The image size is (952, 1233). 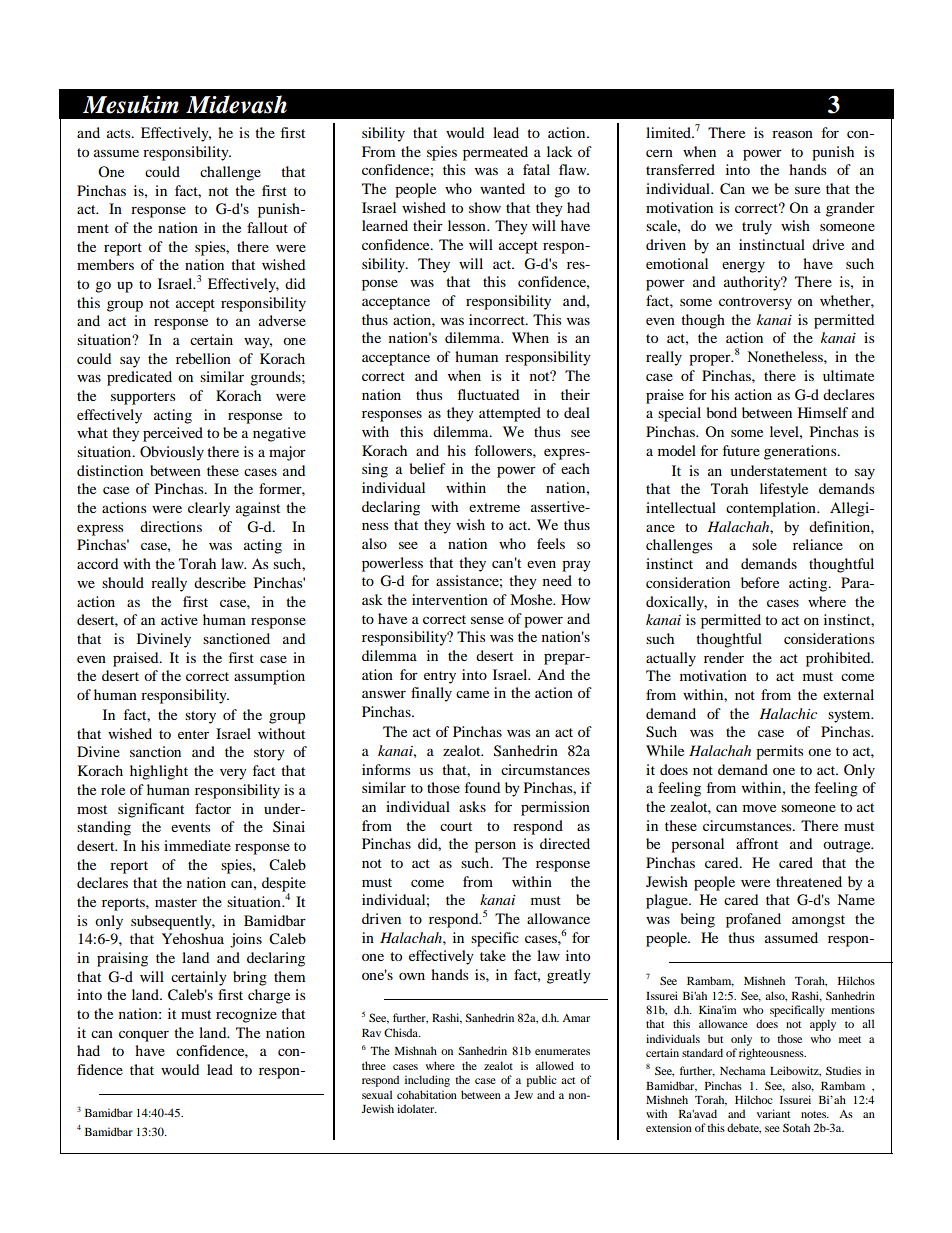 What do you see at coordinates (757, 843) in the screenshot?
I see `affront` at bounding box center [757, 843].
